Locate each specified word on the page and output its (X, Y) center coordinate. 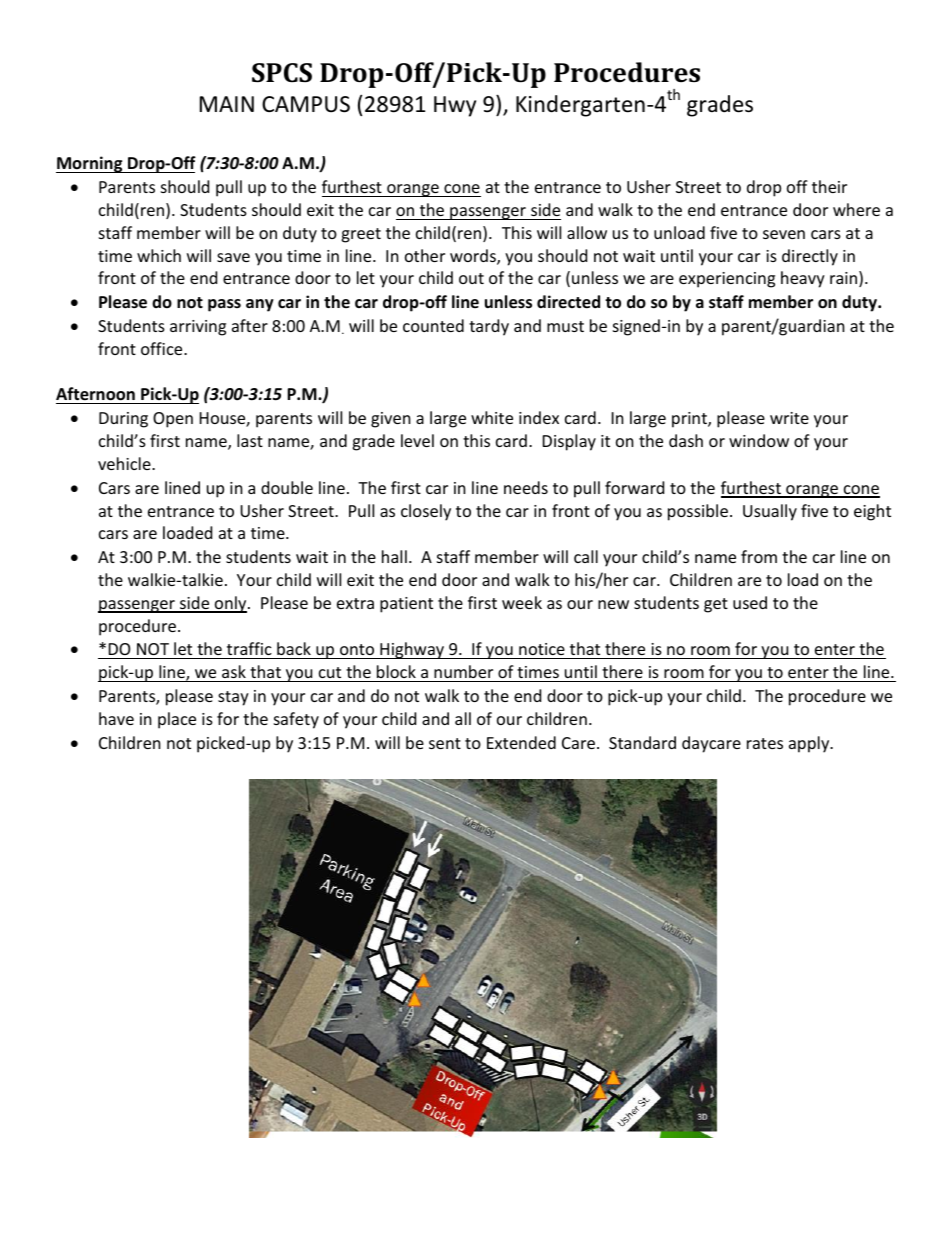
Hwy (455, 106)
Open (173, 420)
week (522, 602)
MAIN (227, 104)
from (759, 556)
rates (765, 743)
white (492, 417)
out (471, 278)
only (231, 604)
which (159, 255)
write (789, 418)
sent (445, 743)
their (829, 186)
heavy (803, 279)
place (177, 720)
